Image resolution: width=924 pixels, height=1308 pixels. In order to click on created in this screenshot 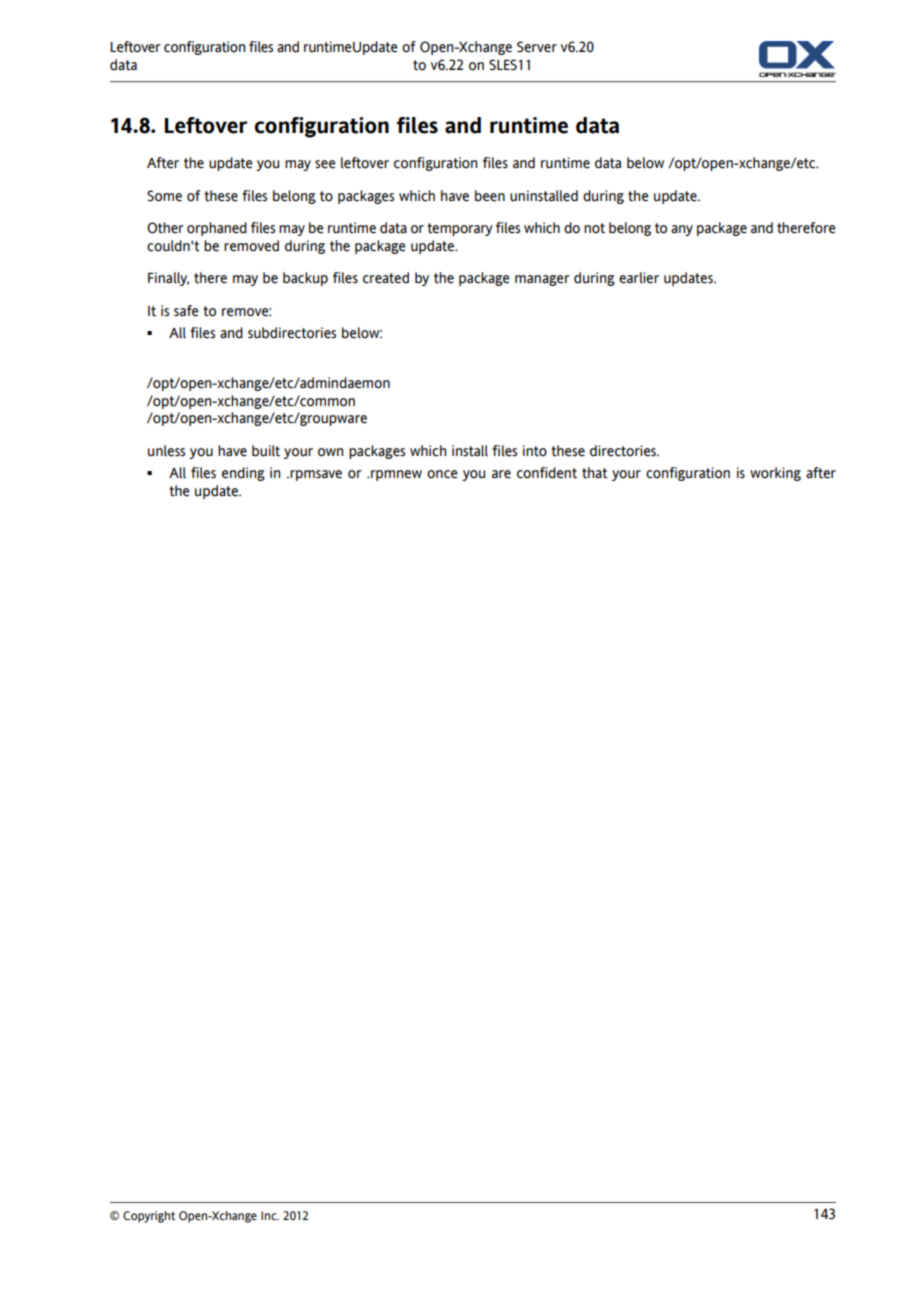, I will do `click(386, 278)`.
